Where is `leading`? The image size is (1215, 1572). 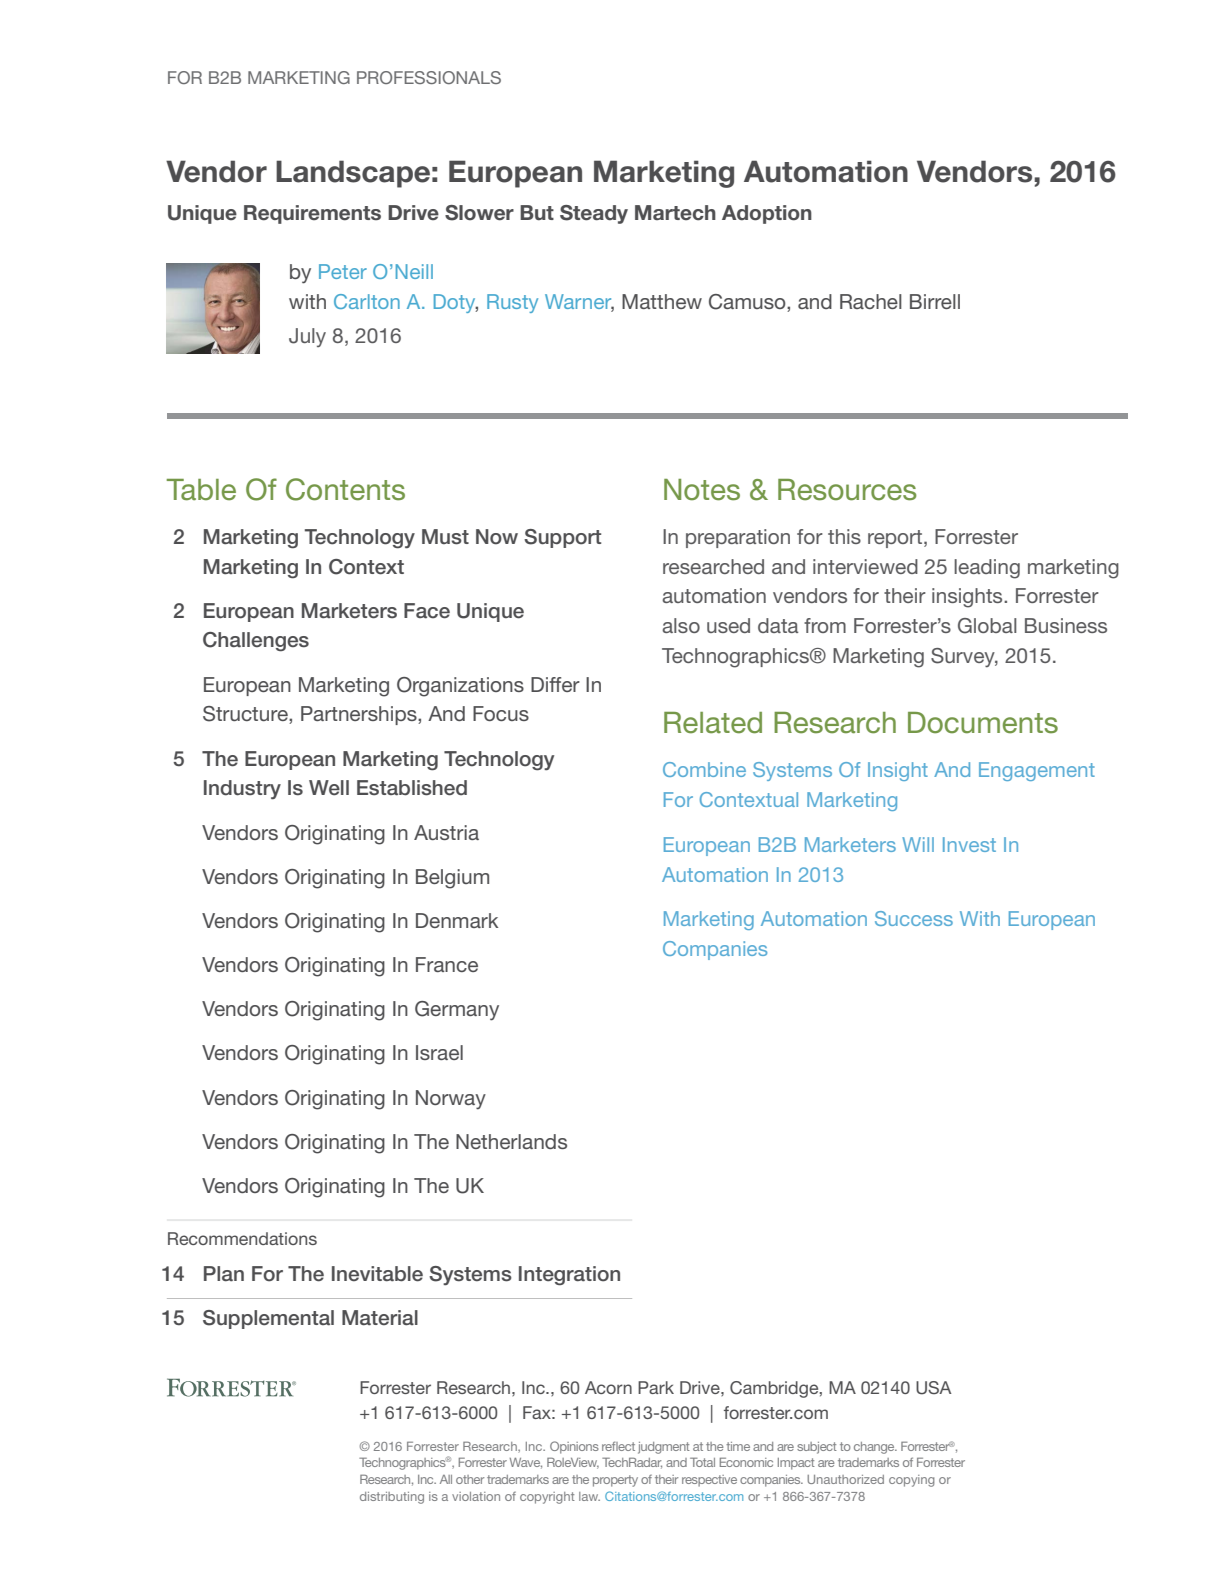 leading is located at coordinates (987, 569).
